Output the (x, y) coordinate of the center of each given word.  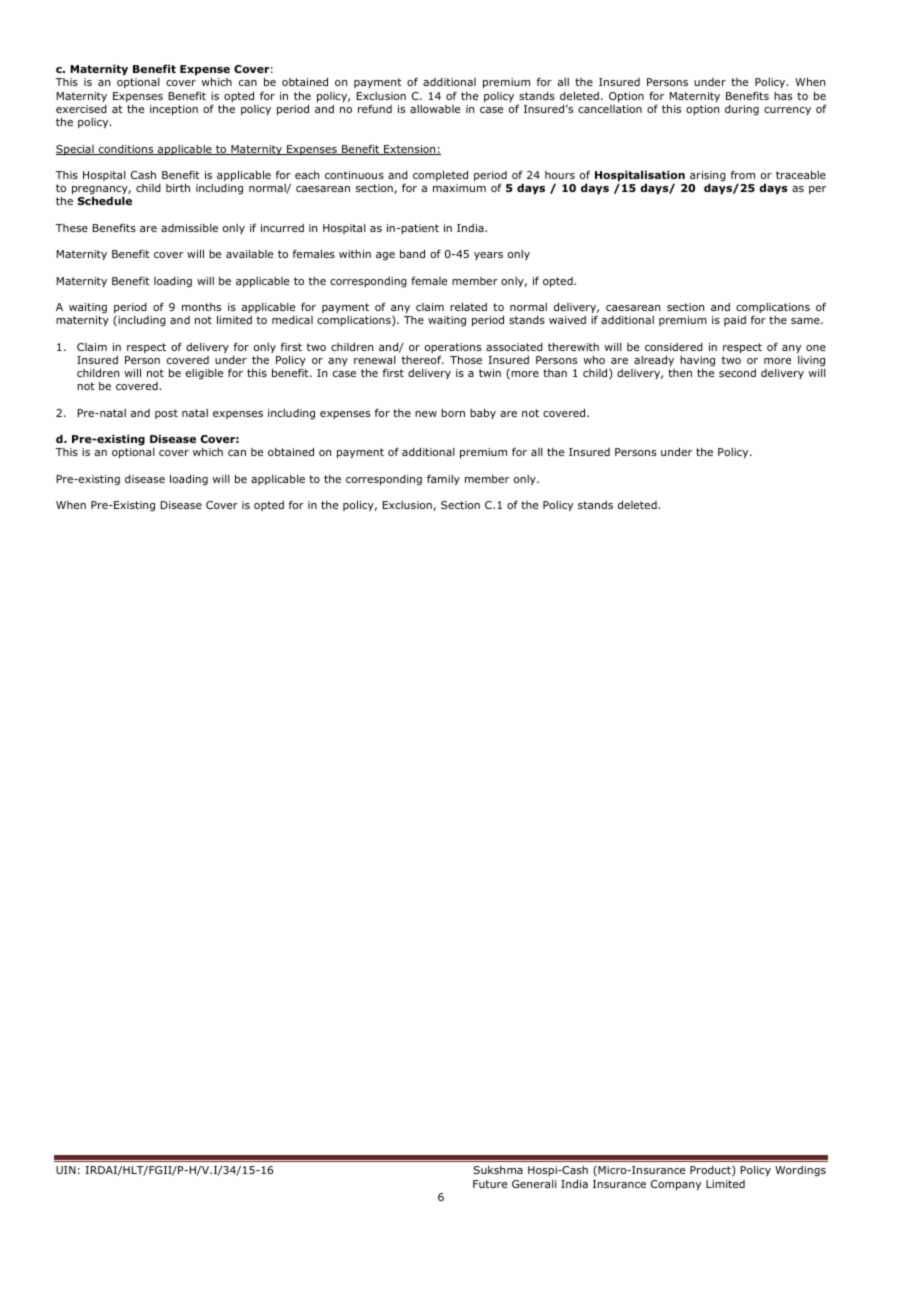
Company (676, 1185)
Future (490, 1184)
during (742, 110)
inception (174, 110)
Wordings (800, 1171)
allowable (435, 109)
